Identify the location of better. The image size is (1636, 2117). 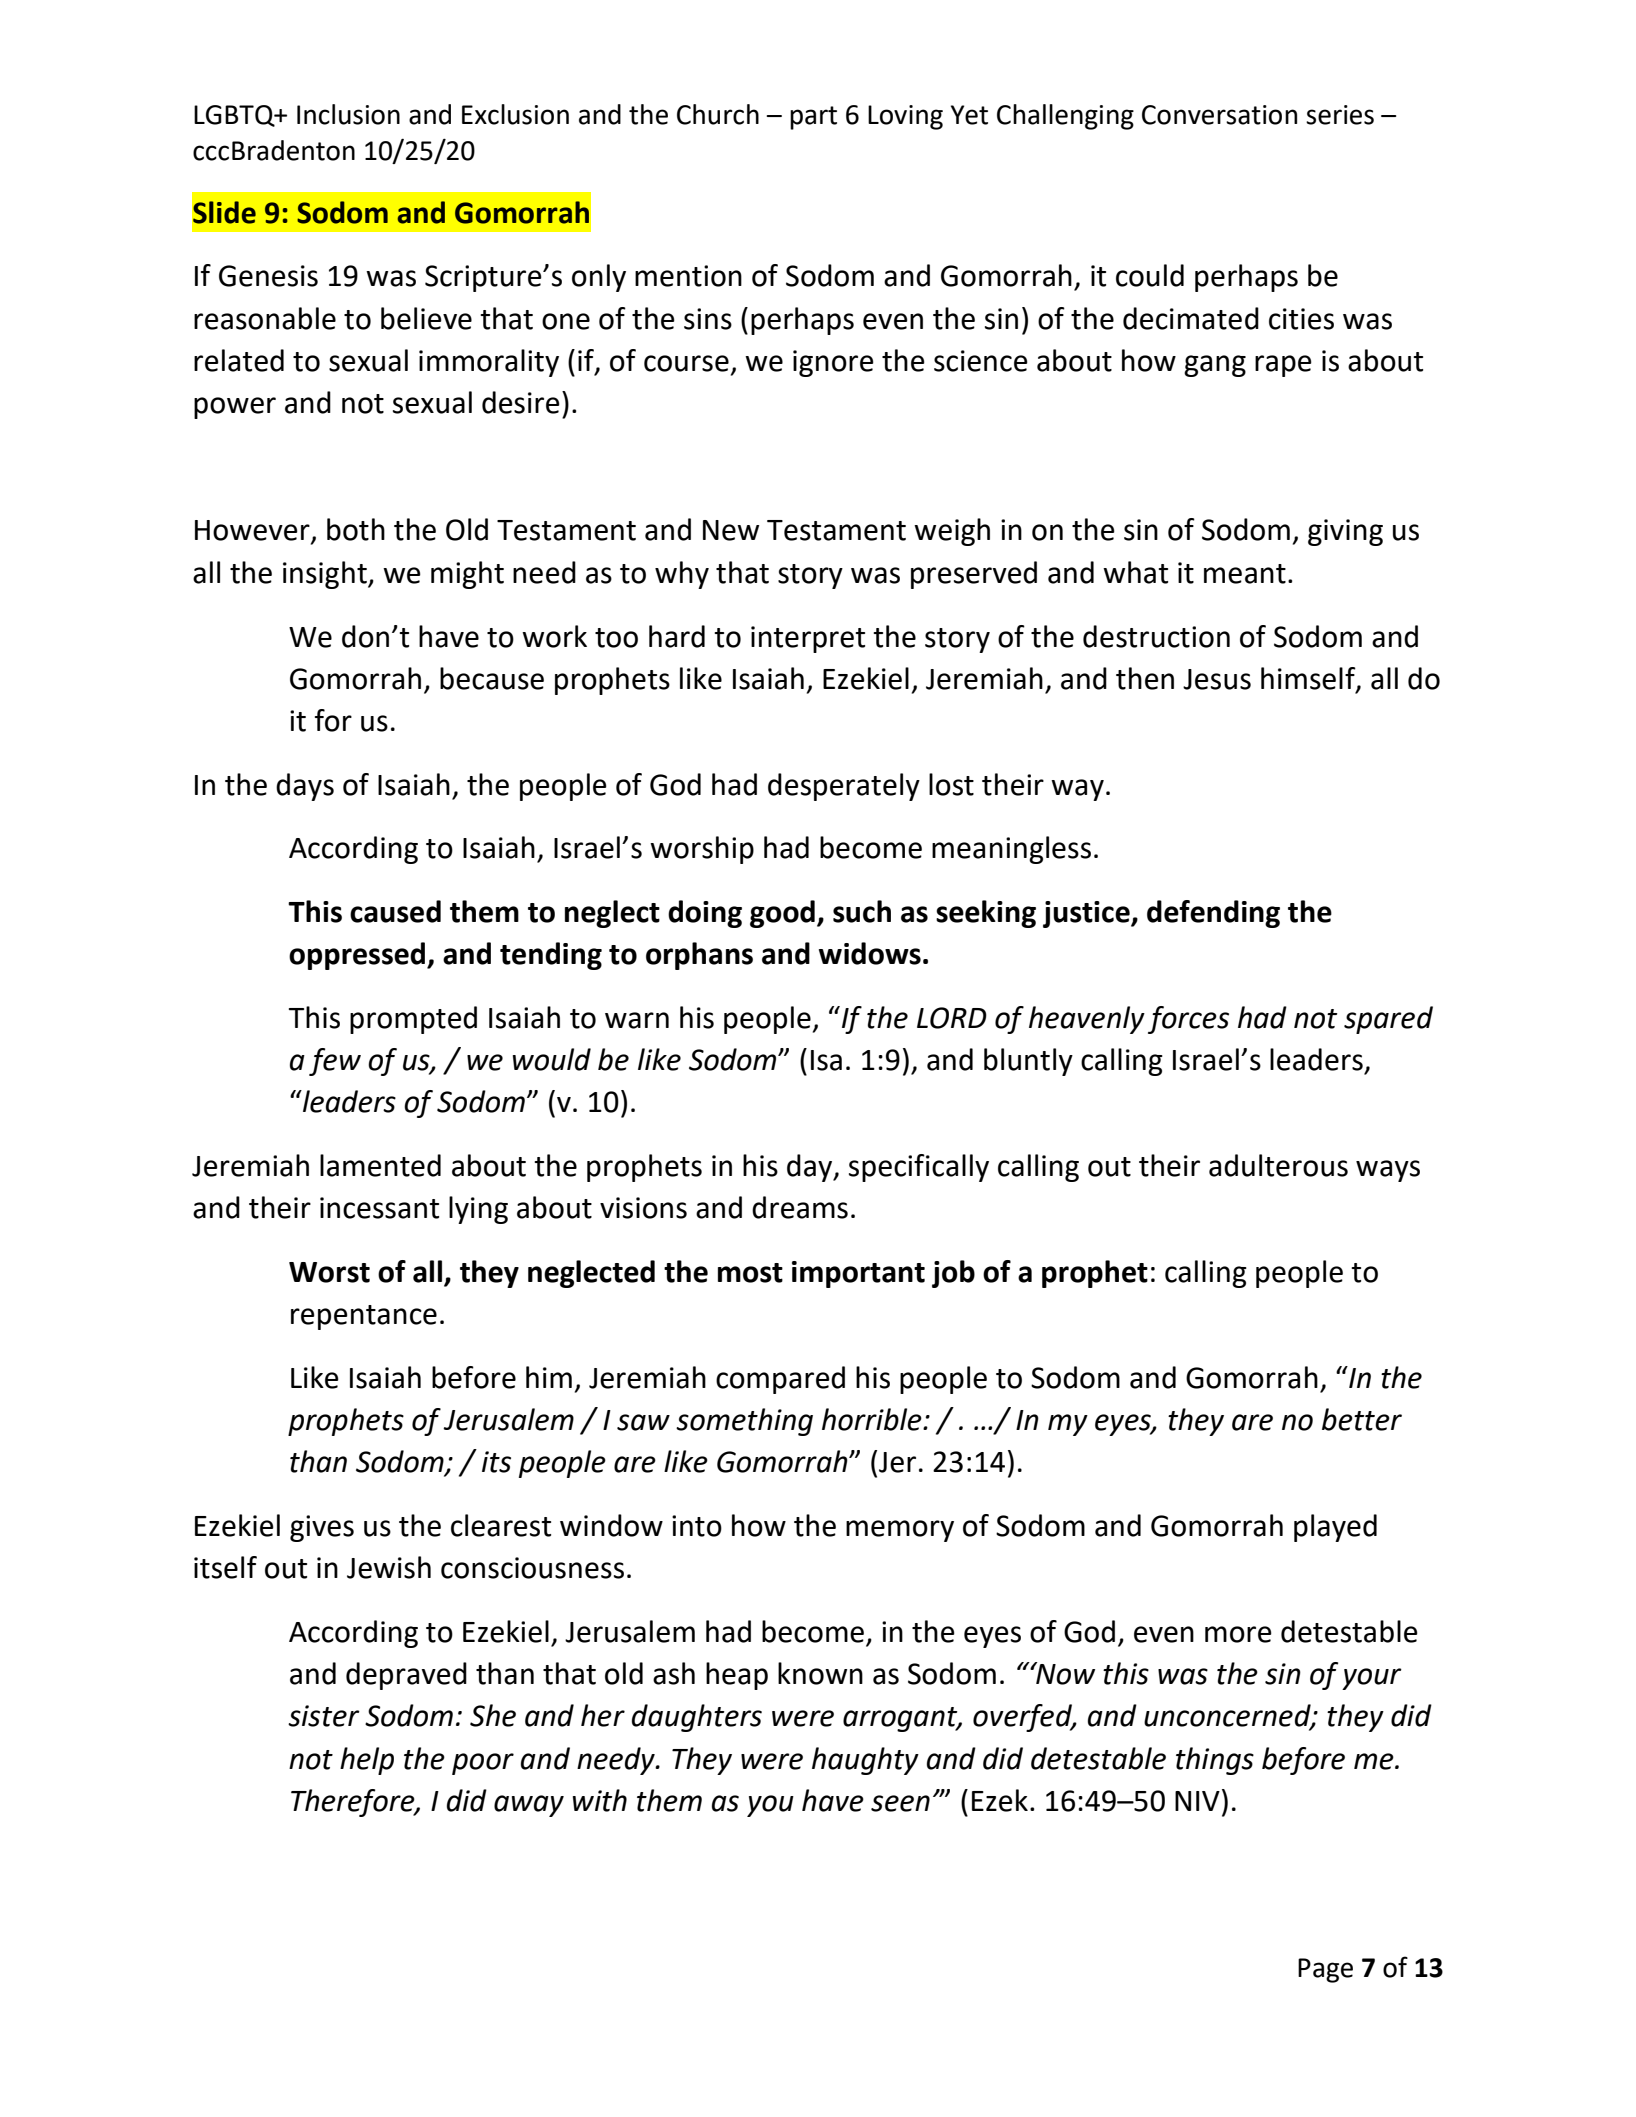
(1362, 1419).
